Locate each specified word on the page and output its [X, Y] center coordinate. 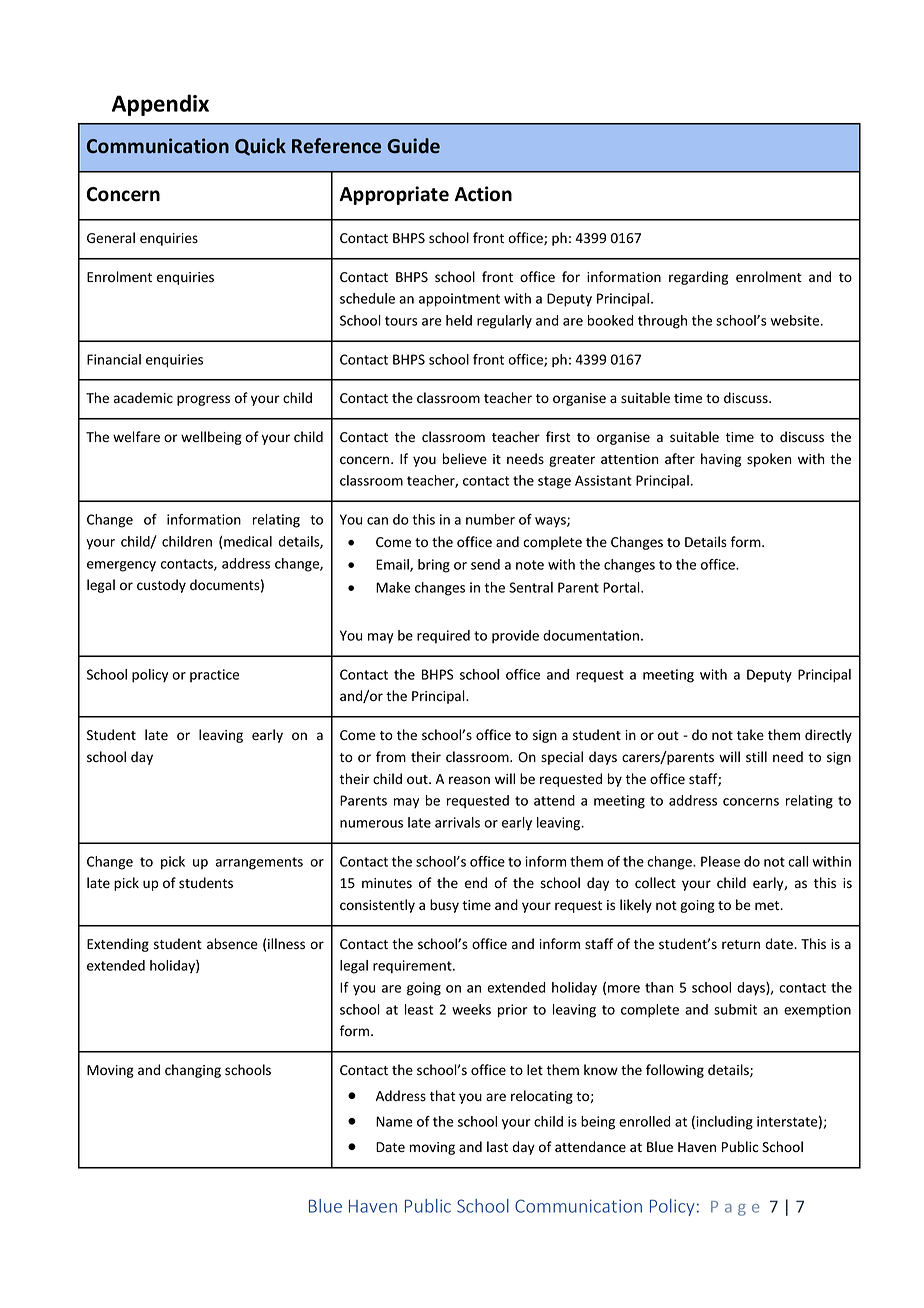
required [443, 636]
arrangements [259, 863]
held [459, 320]
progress [203, 400]
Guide [414, 146]
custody [161, 586]
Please [720, 861]
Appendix [160, 105]
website [796, 320]
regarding [698, 278]
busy [444, 906]
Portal [622, 587]
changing [193, 1071]
